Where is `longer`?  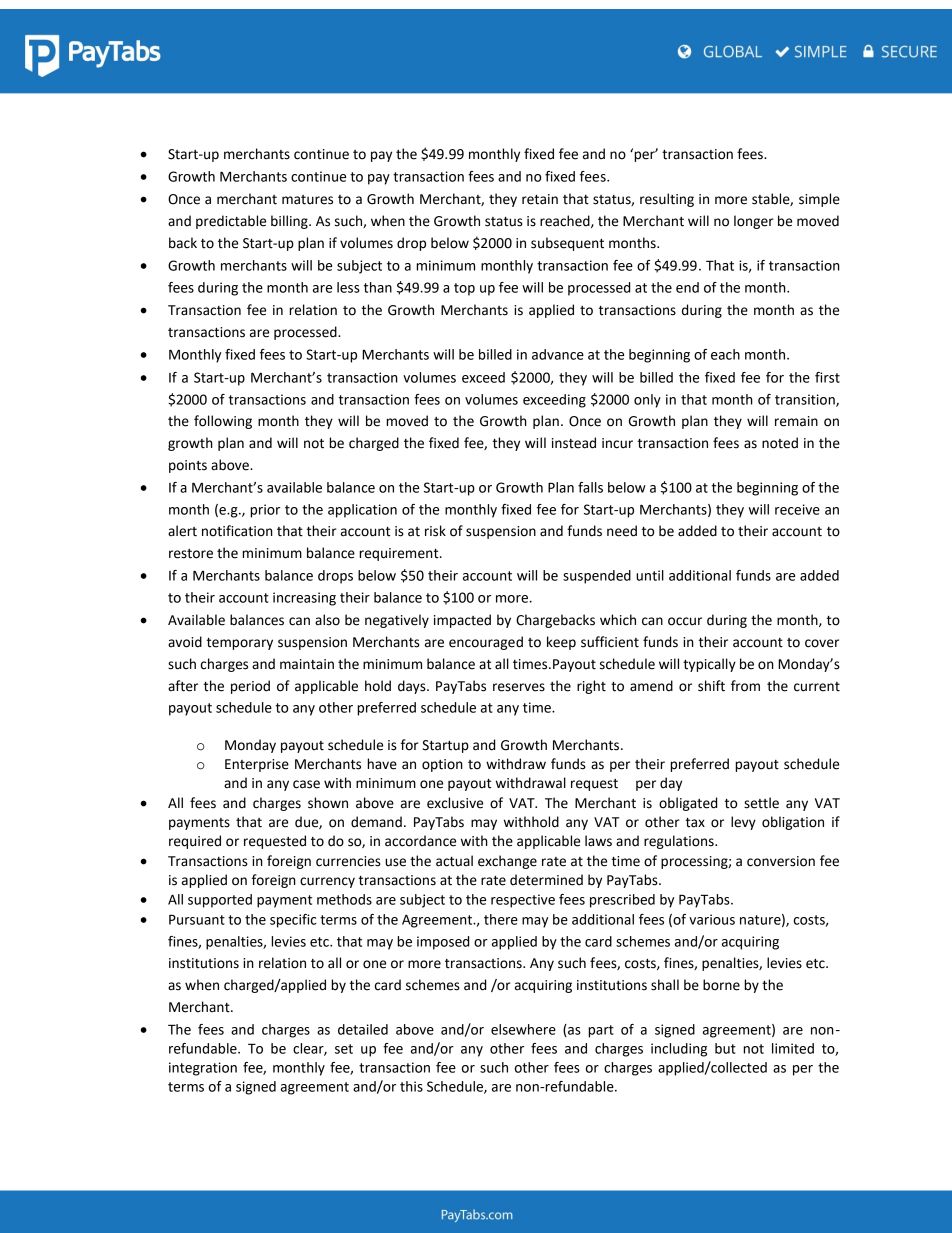 longer is located at coordinates (754, 222).
